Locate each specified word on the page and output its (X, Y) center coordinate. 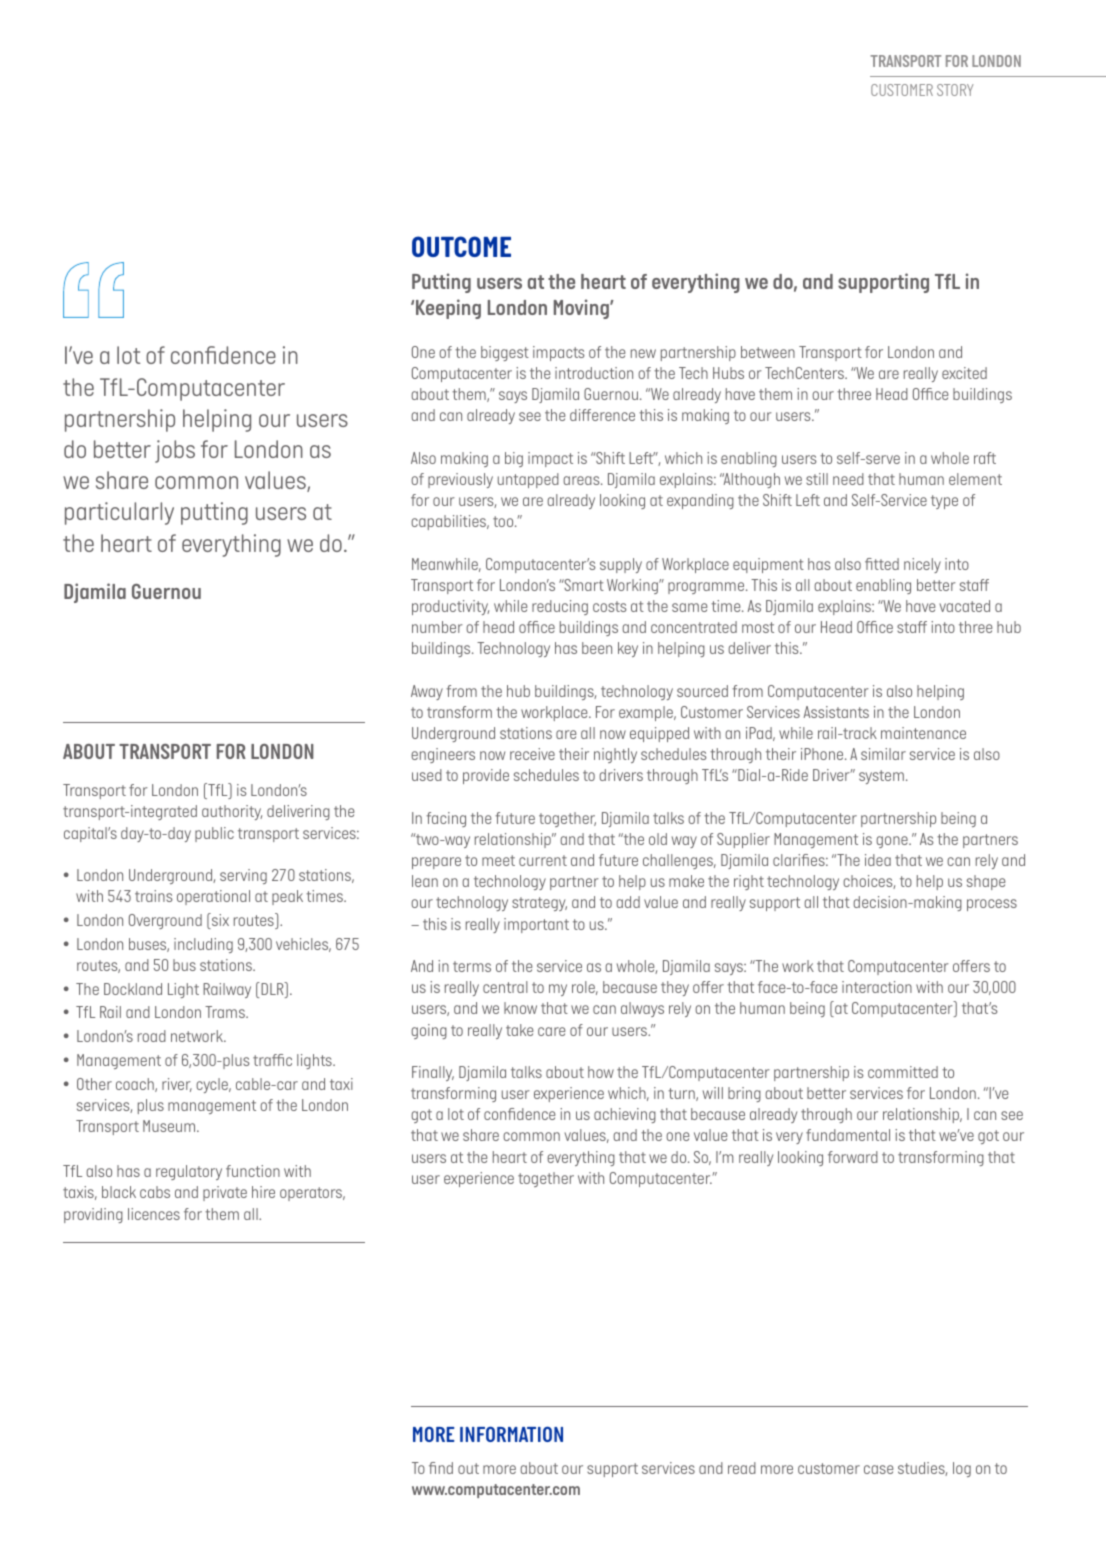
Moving (582, 309)
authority (232, 812)
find (441, 1468)
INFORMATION (511, 1434)
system (881, 777)
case (879, 1469)
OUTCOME (461, 246)
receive (532, 754)
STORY (955, 90)
